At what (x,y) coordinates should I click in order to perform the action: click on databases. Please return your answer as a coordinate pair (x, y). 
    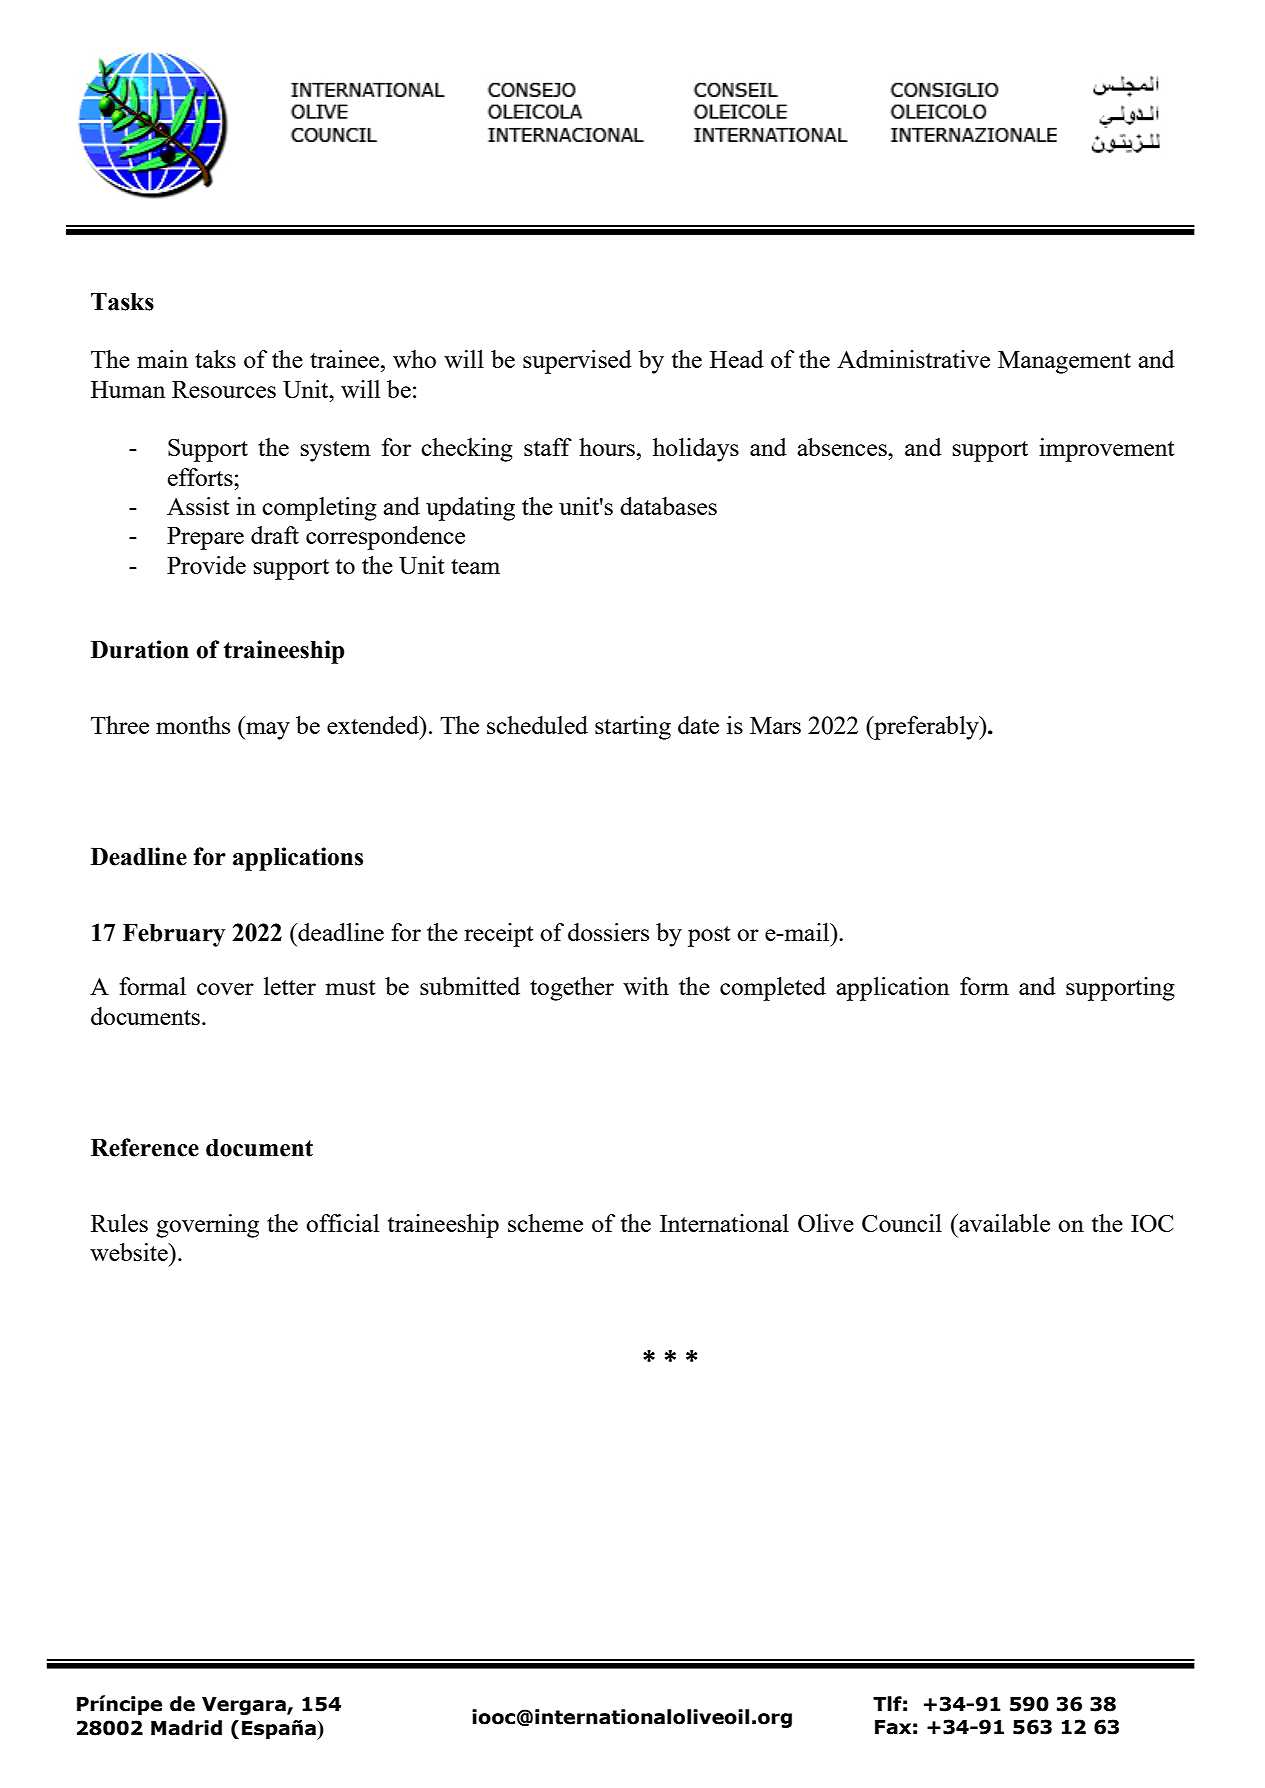
    Looking at the image, I should click on (668, 506).
